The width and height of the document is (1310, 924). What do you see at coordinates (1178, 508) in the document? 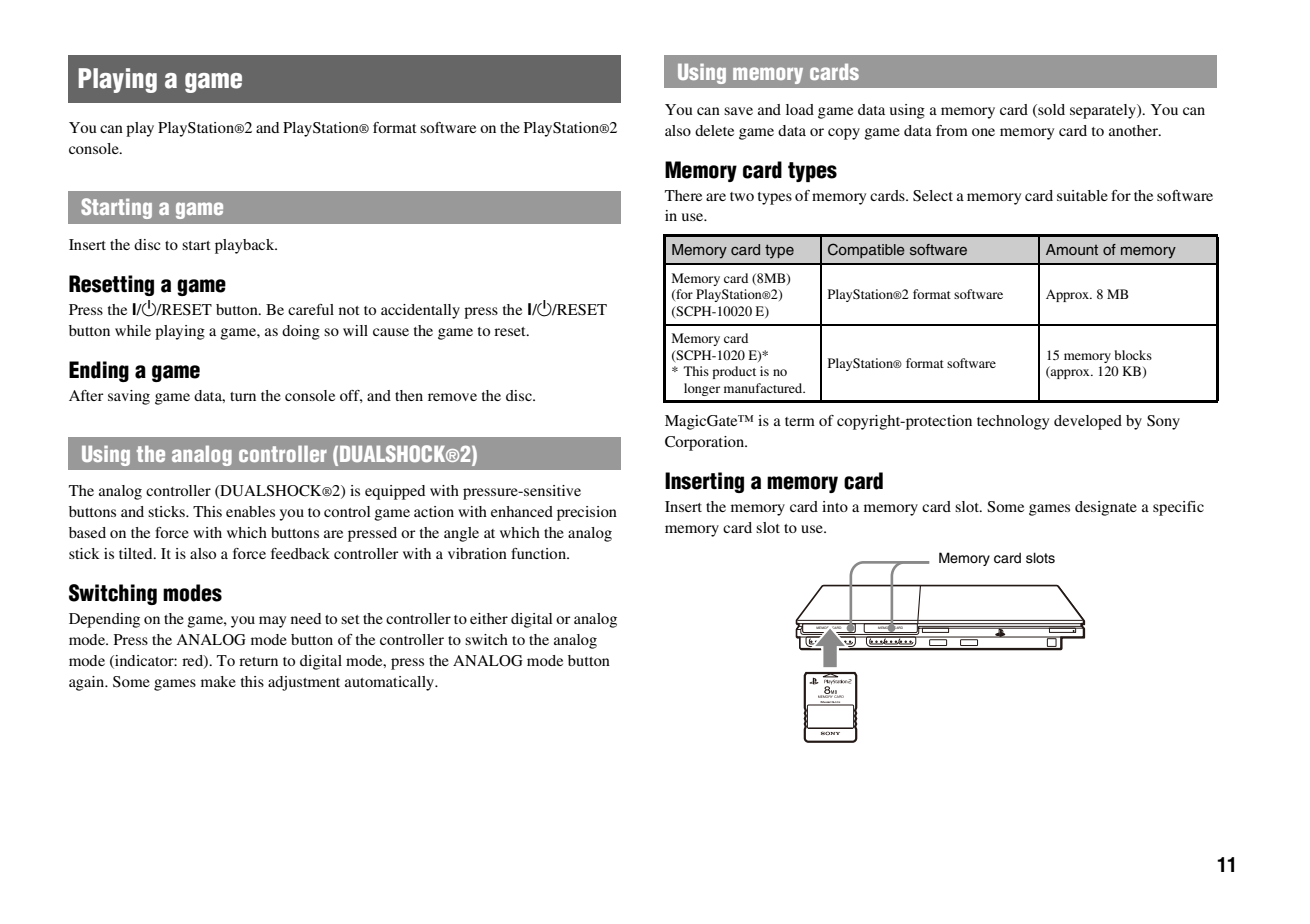
I see `specific` at bounding box center [1178, 508].
